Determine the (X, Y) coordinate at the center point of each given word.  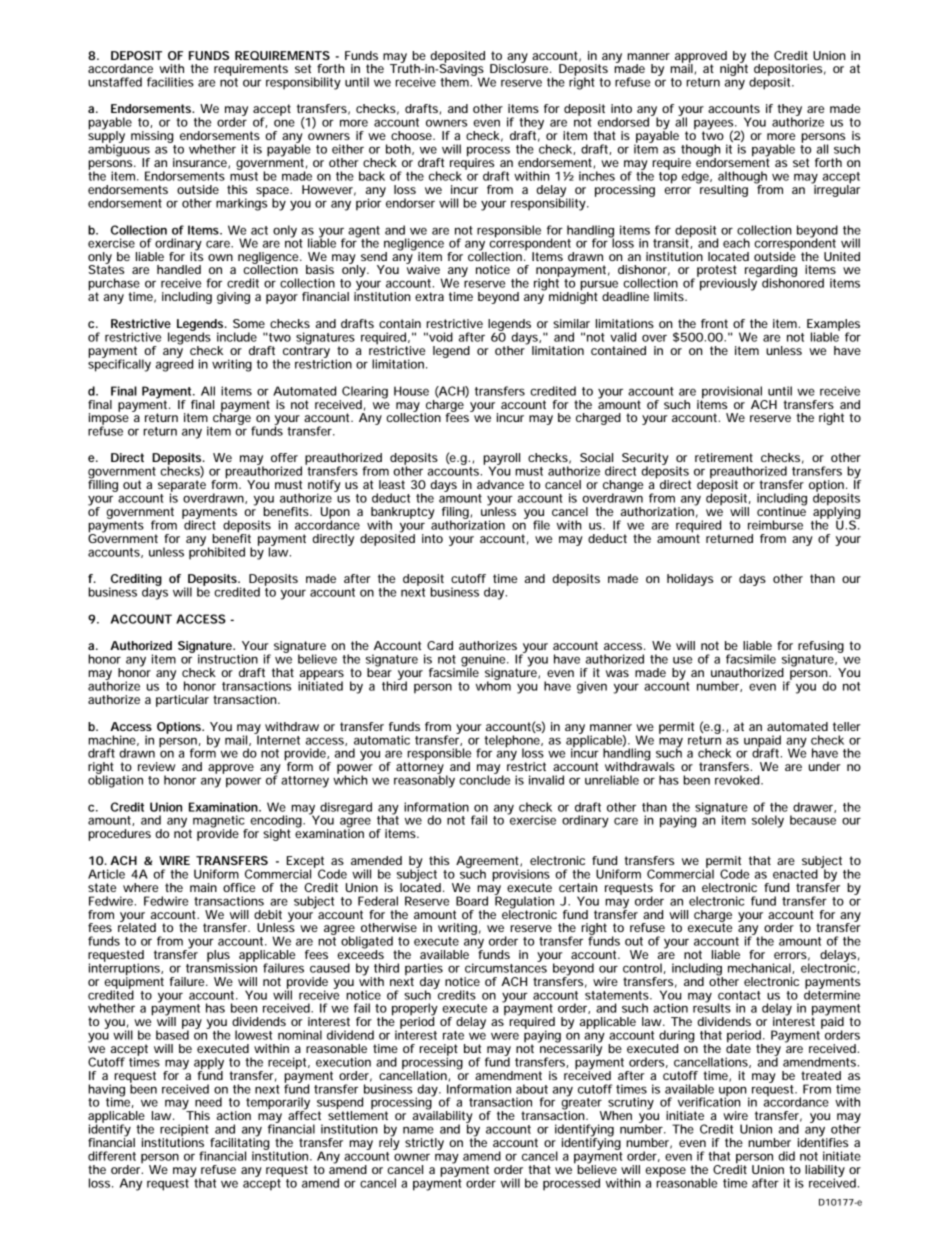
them (457, 81)
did (786, 1156)
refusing (821, 647)
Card (440, 645)
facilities (170, 82)
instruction (228, 659)
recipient (185, 1131)
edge (697, 177)
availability (443, 1117)
